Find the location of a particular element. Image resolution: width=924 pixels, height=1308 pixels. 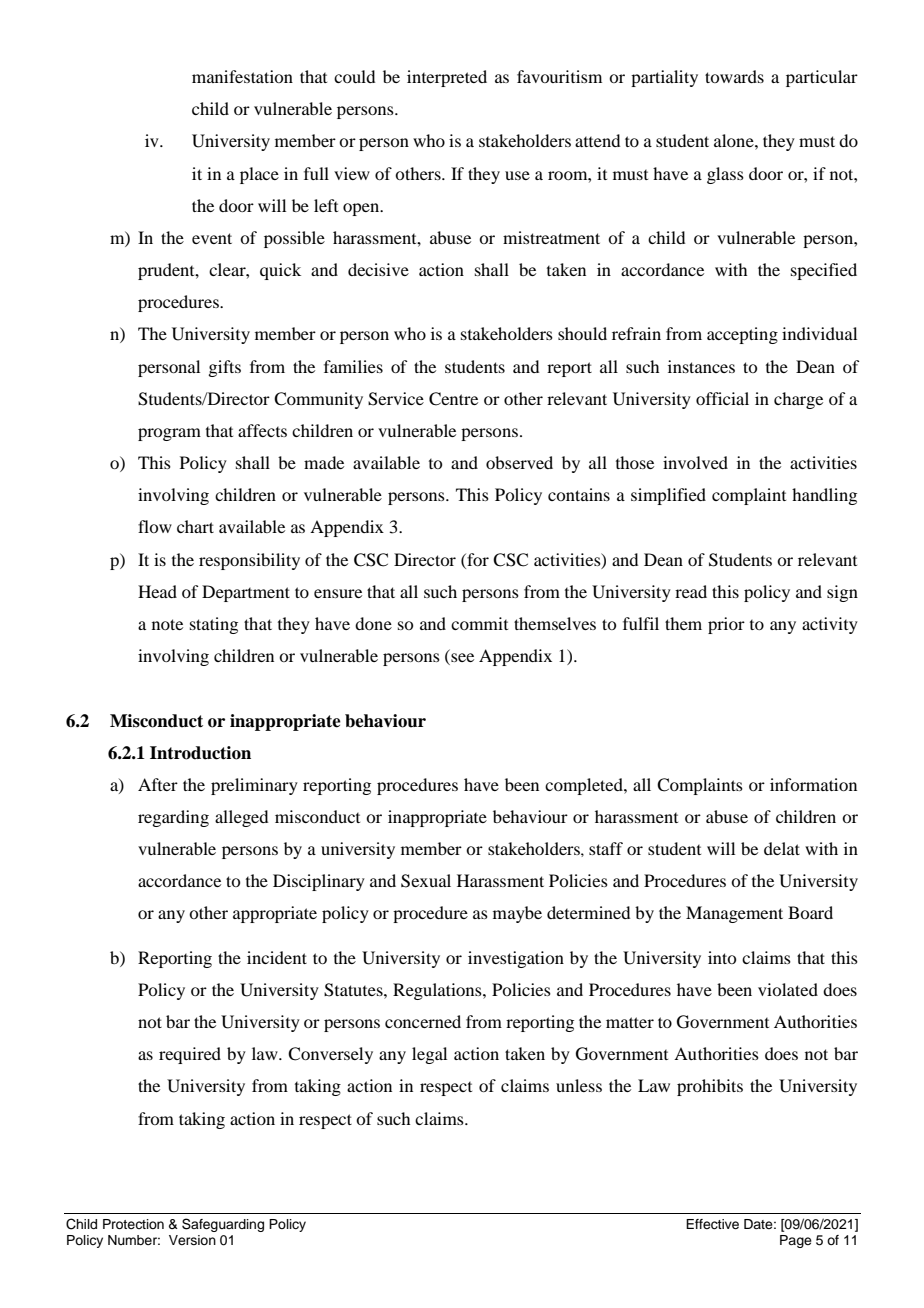

Safeguarding is located at coordinates (223, 1225).
